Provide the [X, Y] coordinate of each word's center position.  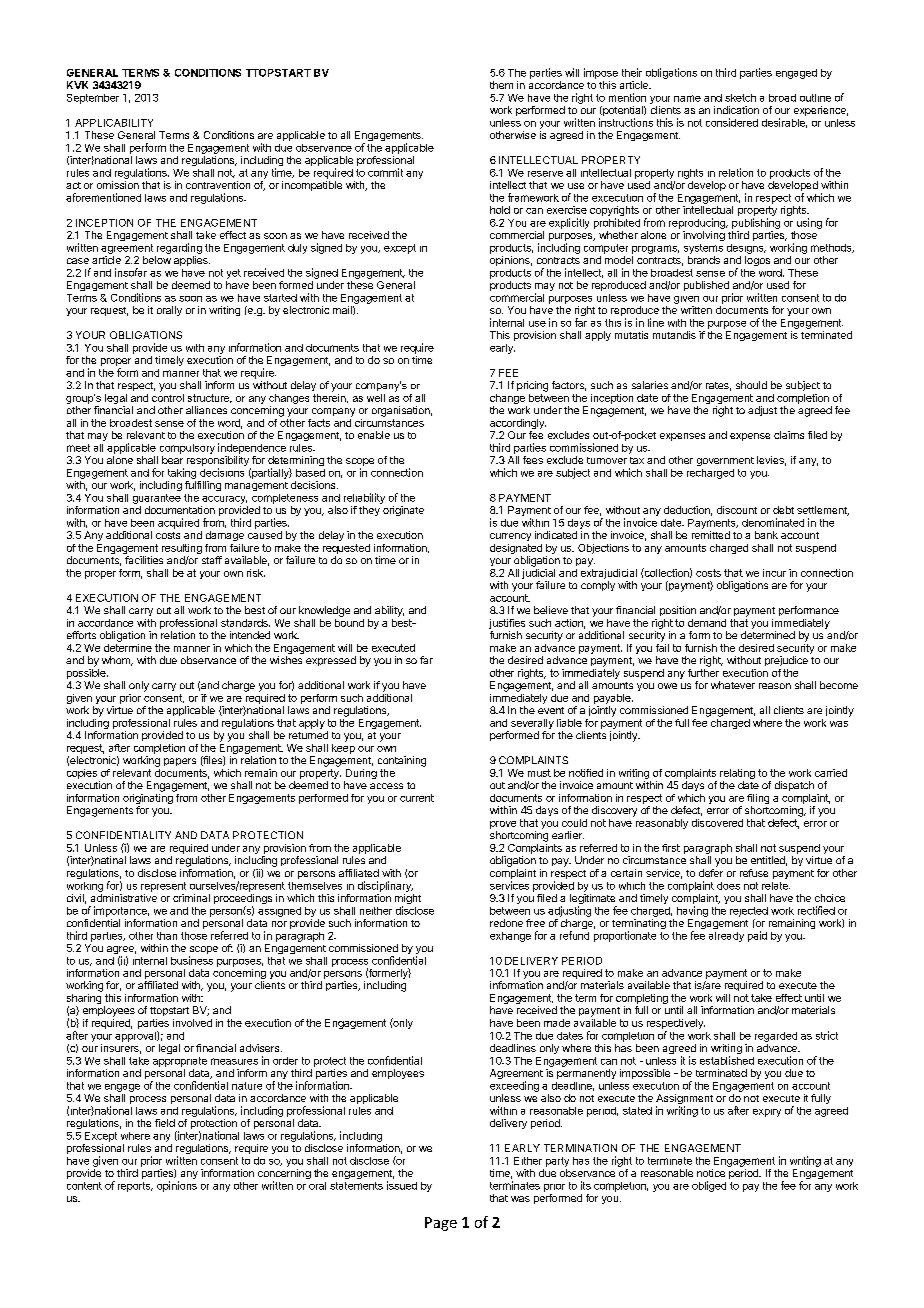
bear [172, 460]
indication [736, 110]
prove [503, 825]
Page [441, 1224]
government [725, 461]
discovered [717, 823]
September [93, 99]
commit [385, 172]
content [84, 1186]
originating [148, 800]
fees [533, 460]
